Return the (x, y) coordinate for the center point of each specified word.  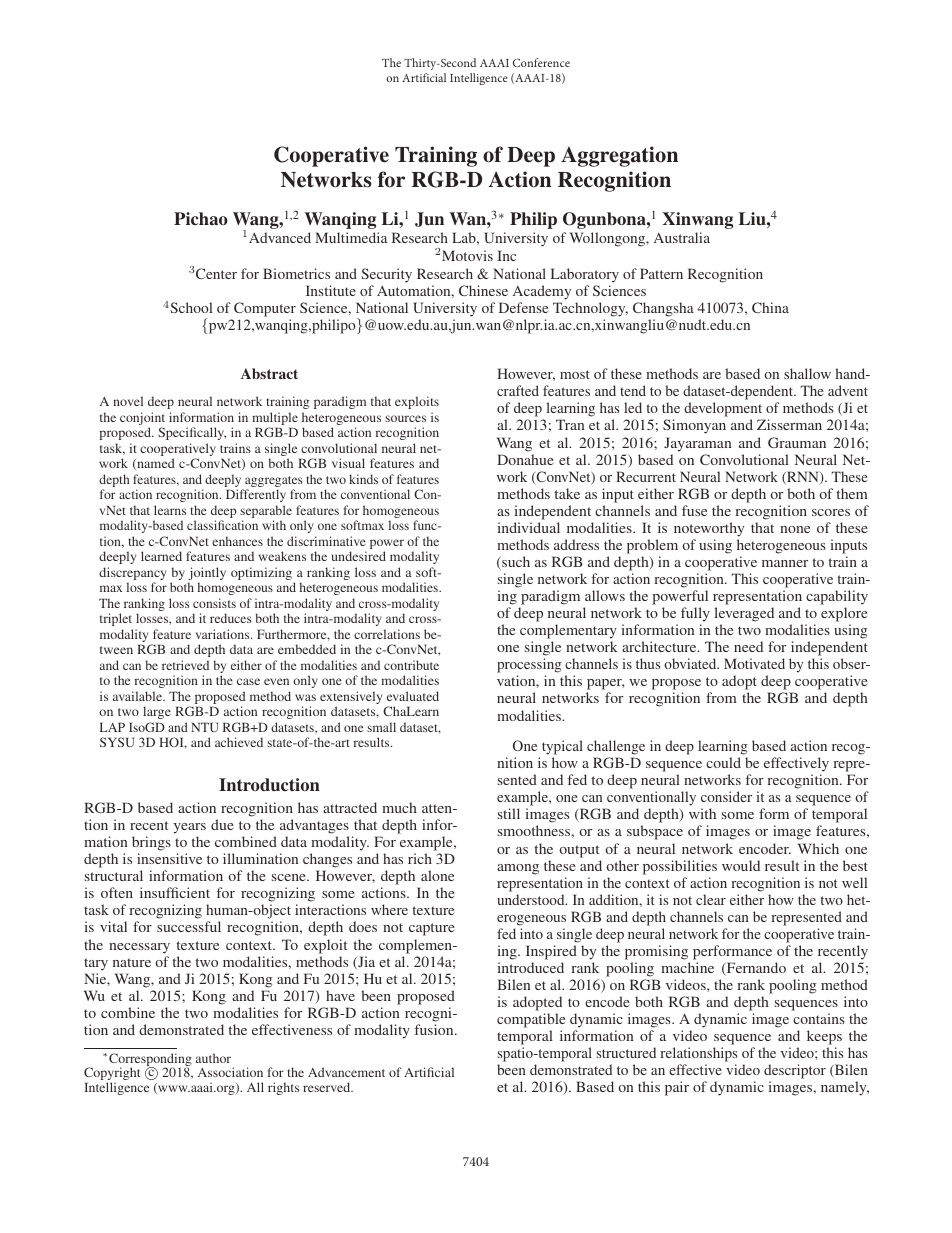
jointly (207, 575)
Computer (264, 311)
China (770, 307)
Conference (541, 62)
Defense (523, 307)
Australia (682, 237)
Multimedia (351, 237)
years (190, 828)
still (509, 813)
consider (726, 796)
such (515, 563)
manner (785, 563)
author (213, 1058)
